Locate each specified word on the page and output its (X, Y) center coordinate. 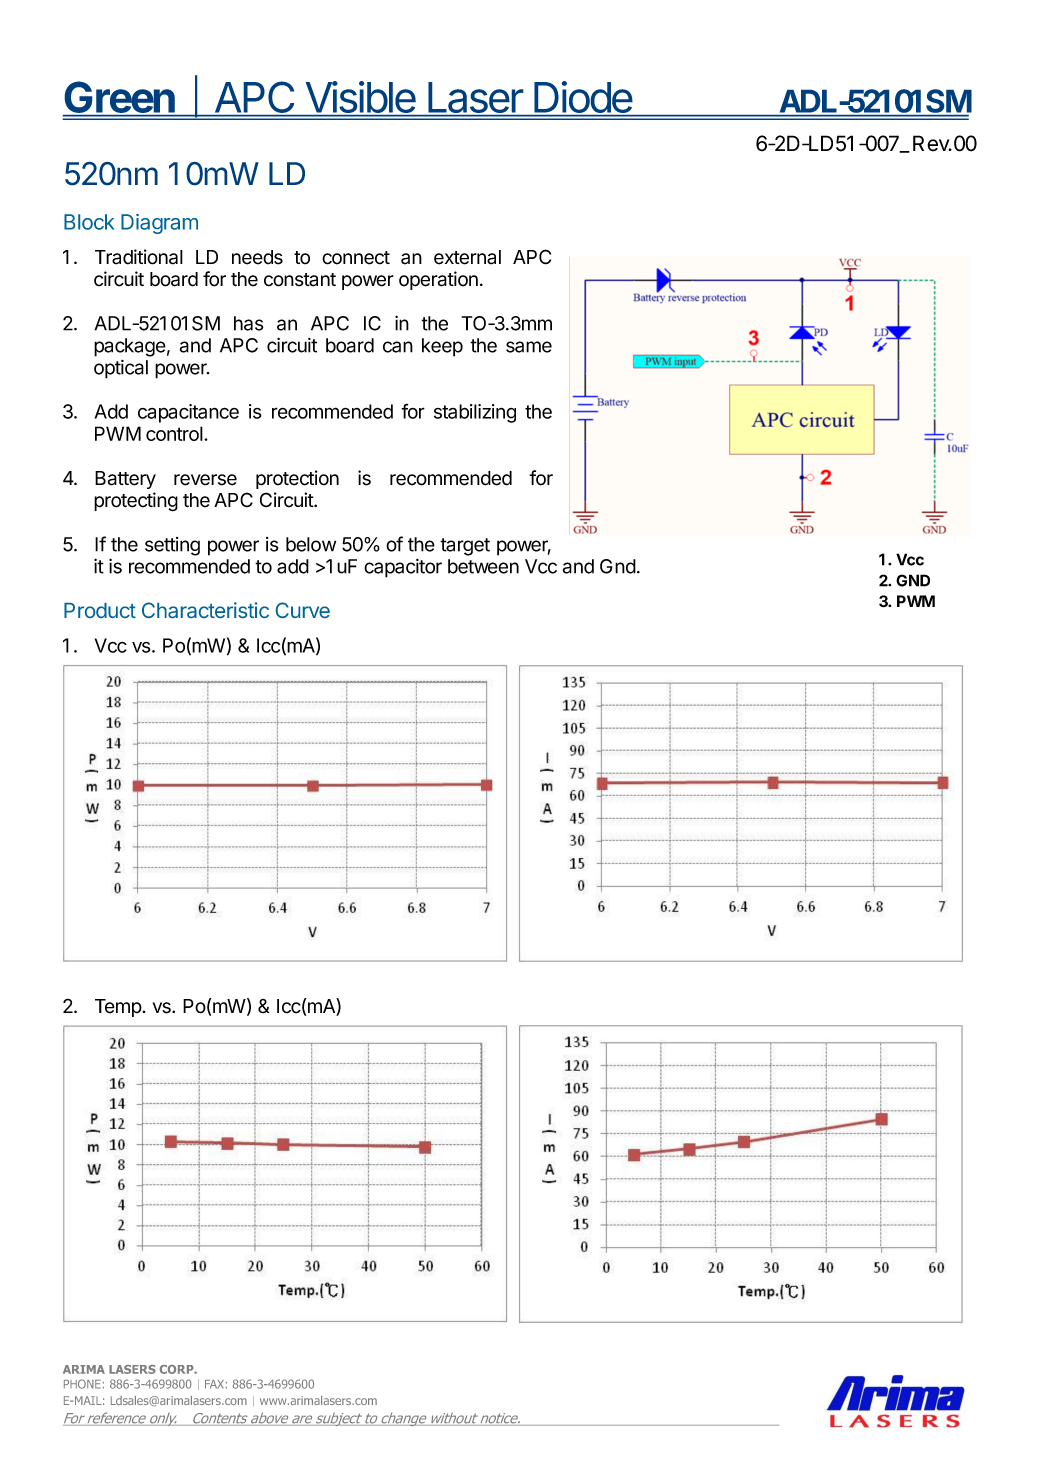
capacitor (403, 568)
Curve (303, 610)
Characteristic (205, 610)
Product (100, 610)
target (465, 547)
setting (172, 546)
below (311, 544)
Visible (360, 98)
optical (121, 369)
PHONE (82, 1384)
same (529, 347)
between (483, 566)
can (398, 347)
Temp (118, 1008)
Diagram (159, 224)
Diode (583, 98)
